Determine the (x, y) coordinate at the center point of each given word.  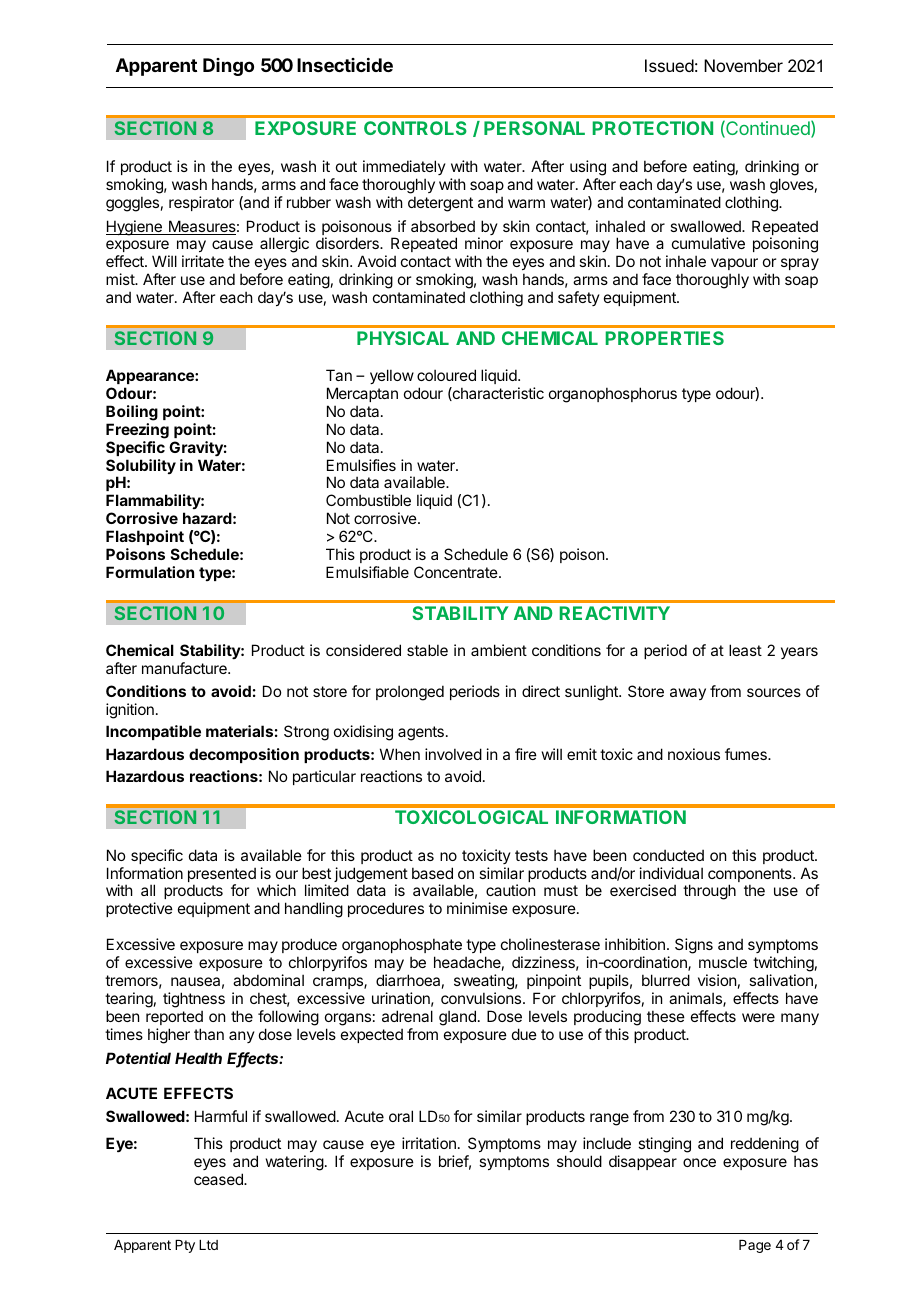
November (743, 65)
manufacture (185, 668)
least (745, 650)
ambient (499, 650)
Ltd (208, 1245)
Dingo (228, 67)
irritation (429, 1143)
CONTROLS (415, 128)
